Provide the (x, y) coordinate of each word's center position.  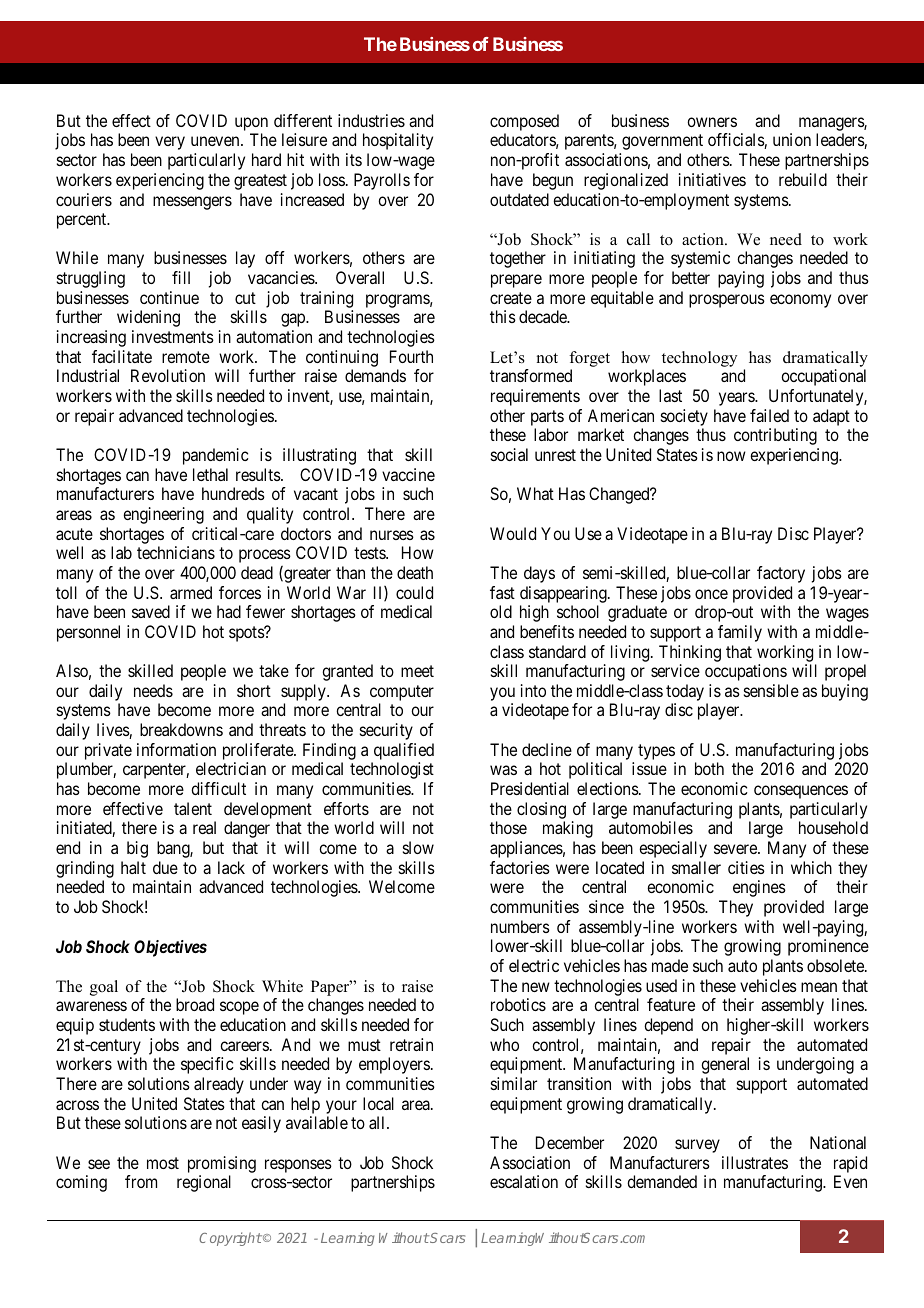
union (792, 139)
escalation (524, 1181)
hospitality (398, 141)
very (170, 143)
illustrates (755, 1162)
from (141, 1181)
